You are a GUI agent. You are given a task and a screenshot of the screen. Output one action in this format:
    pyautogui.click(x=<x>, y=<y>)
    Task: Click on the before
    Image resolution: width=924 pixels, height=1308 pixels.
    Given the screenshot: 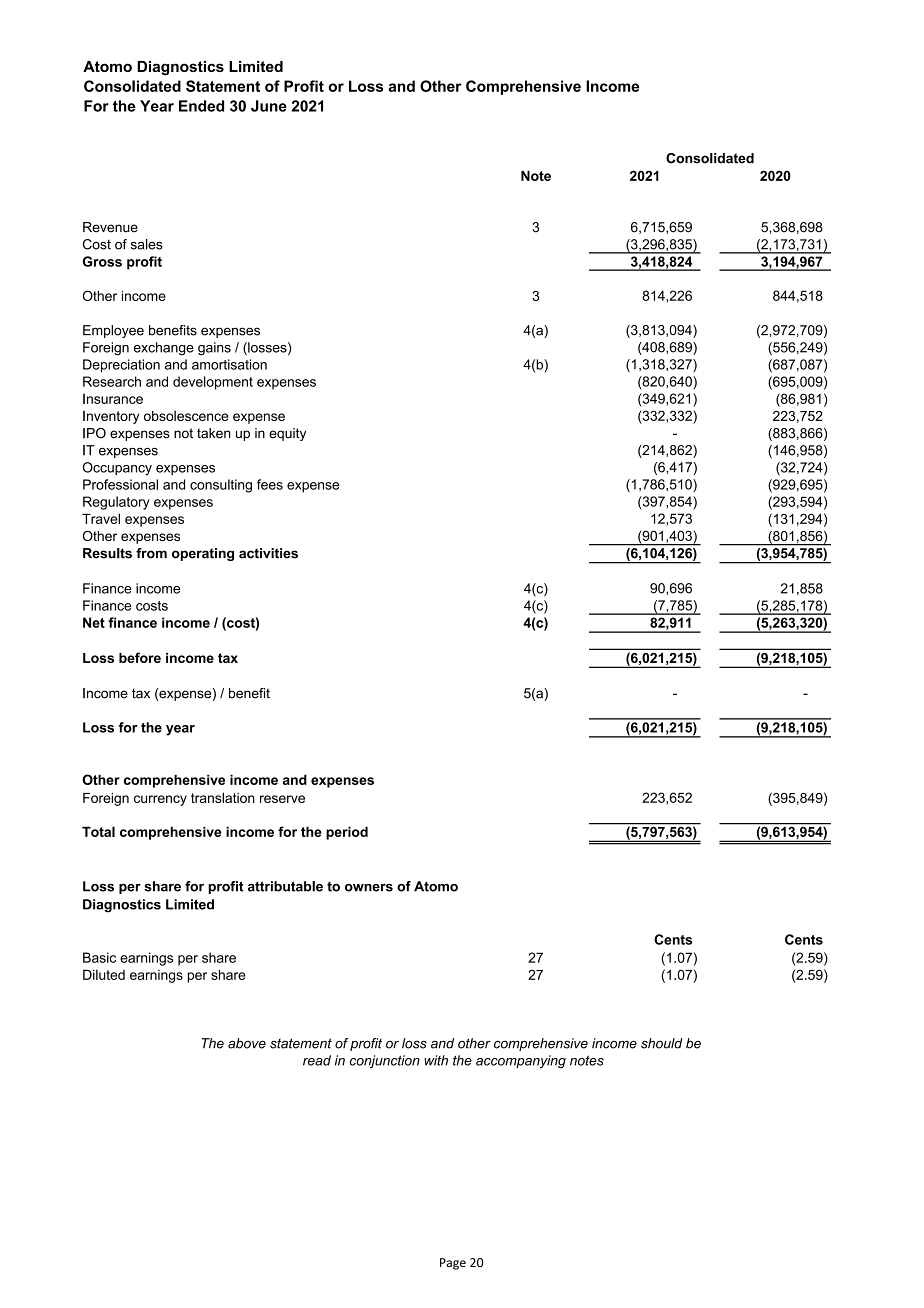 What is the action you would take?
    pyautogui.click(x=140, y=657)
